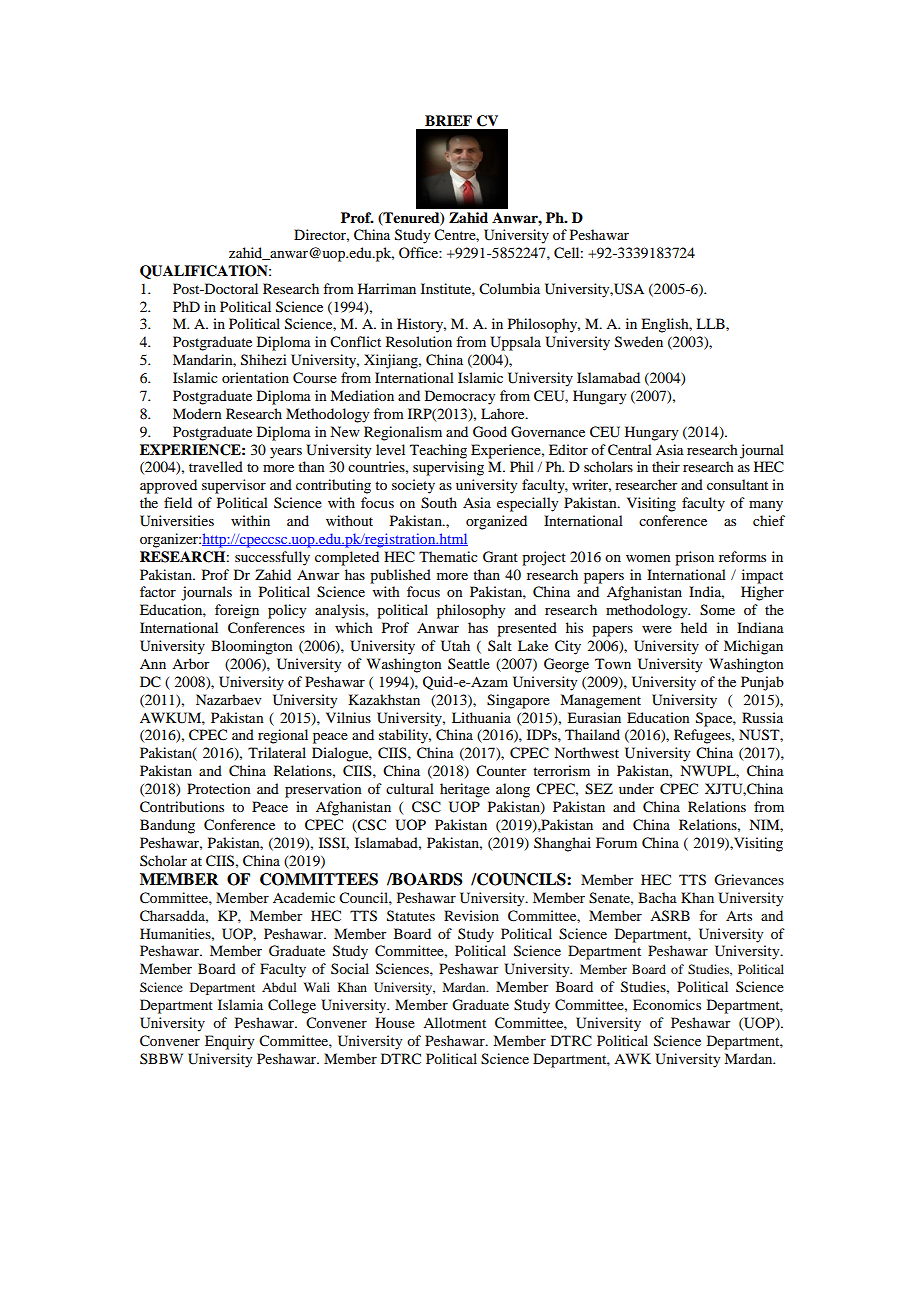  I want to click on Enquiry, so click(229, 1042).
